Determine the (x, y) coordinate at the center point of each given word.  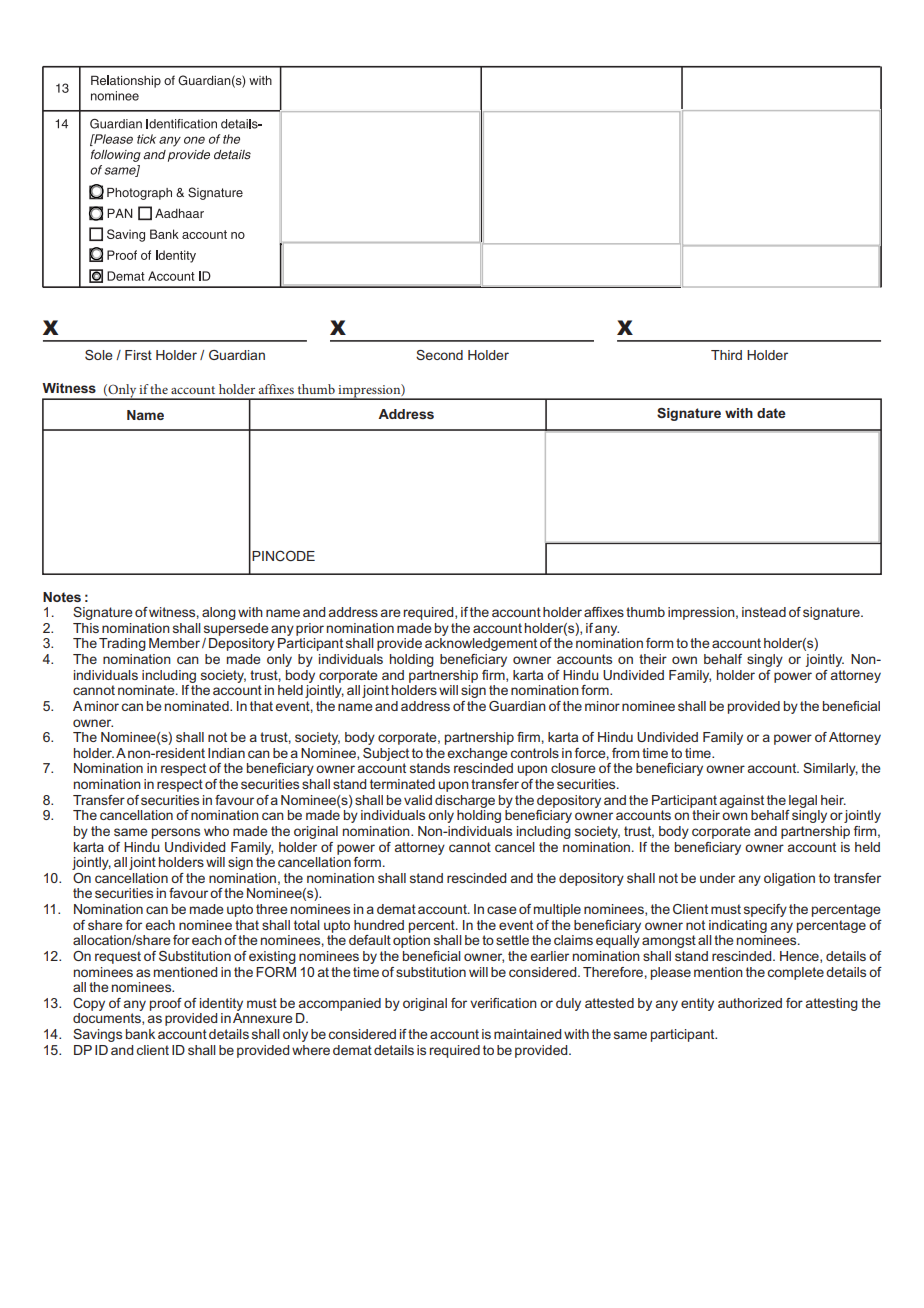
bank (140, 1034)
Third (726, 355)
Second (439, 355)
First (138, 355)
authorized (750, 1003)
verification (503, 1003)
